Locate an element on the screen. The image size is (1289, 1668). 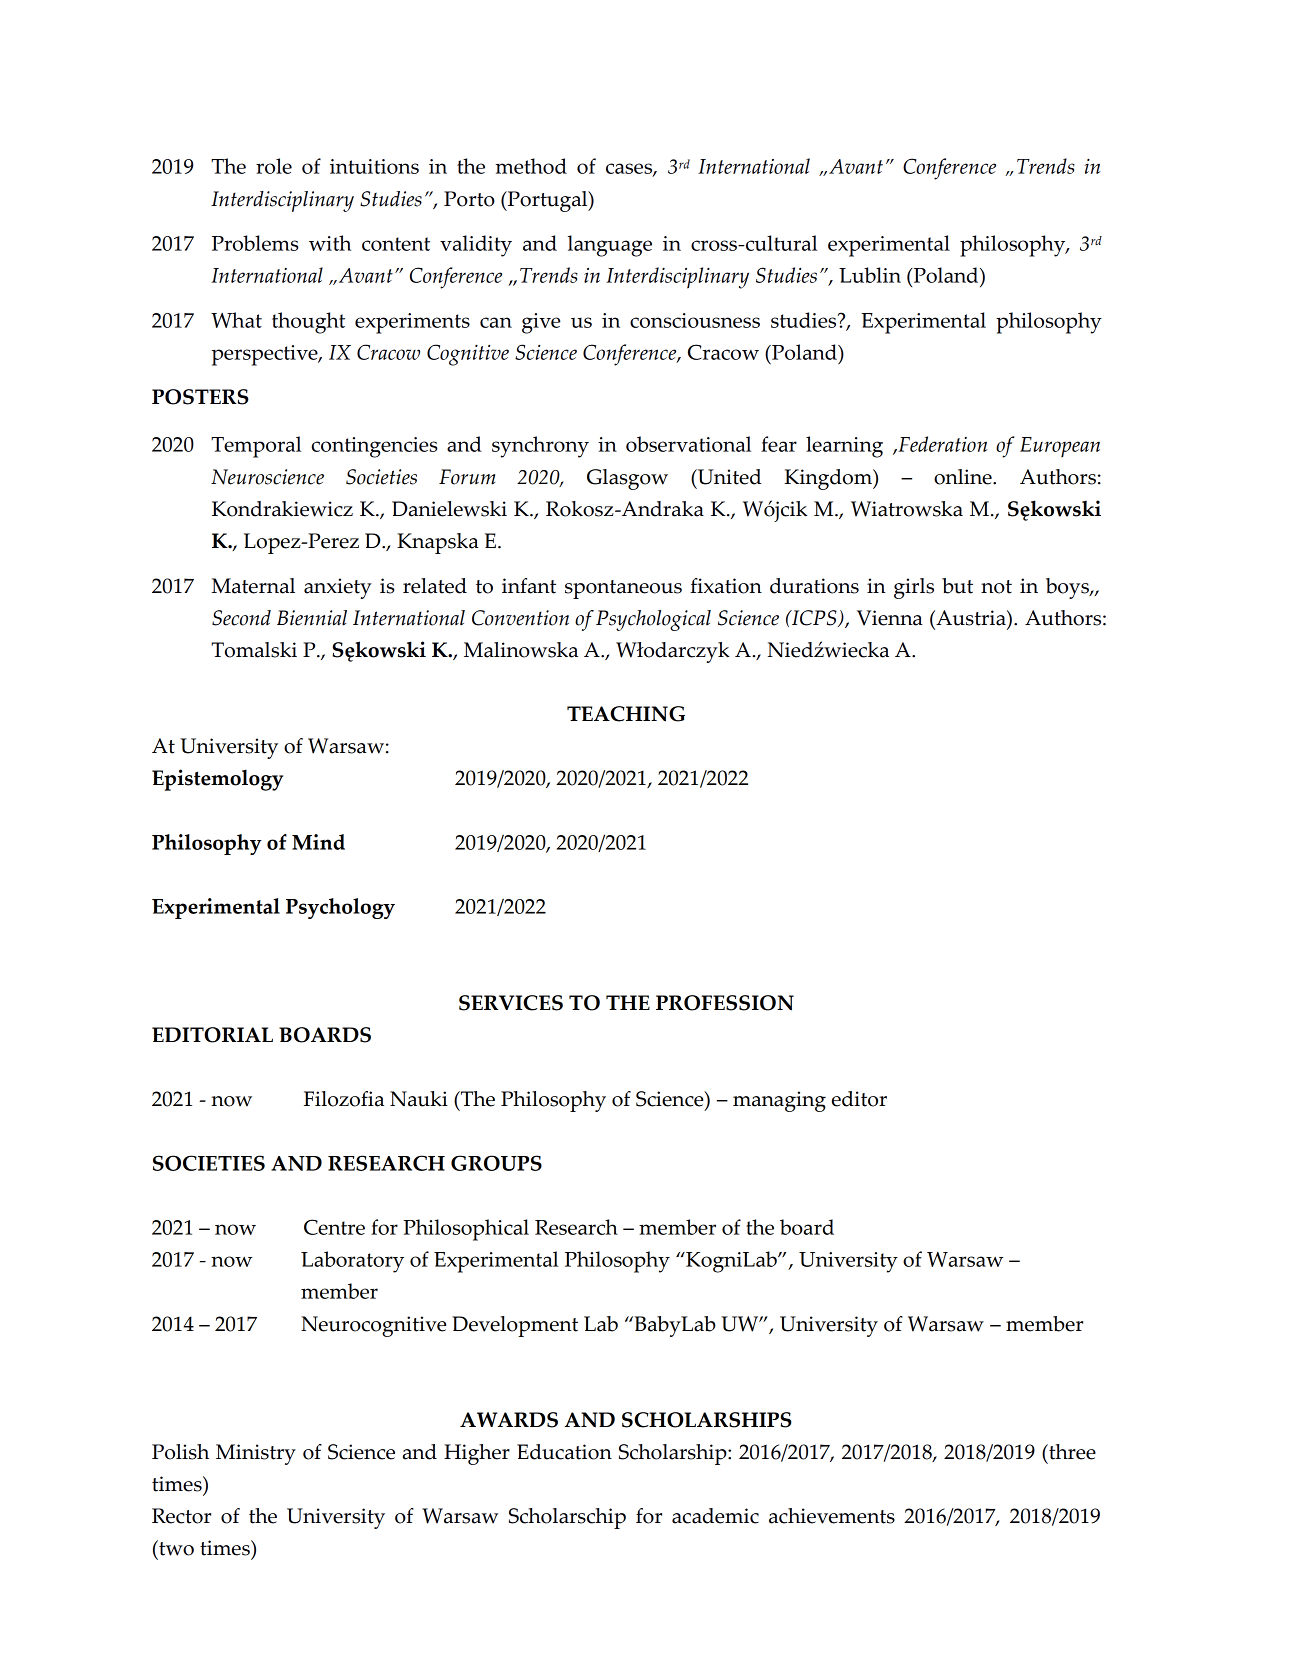
three is located at coordinates (1071, 1452).
